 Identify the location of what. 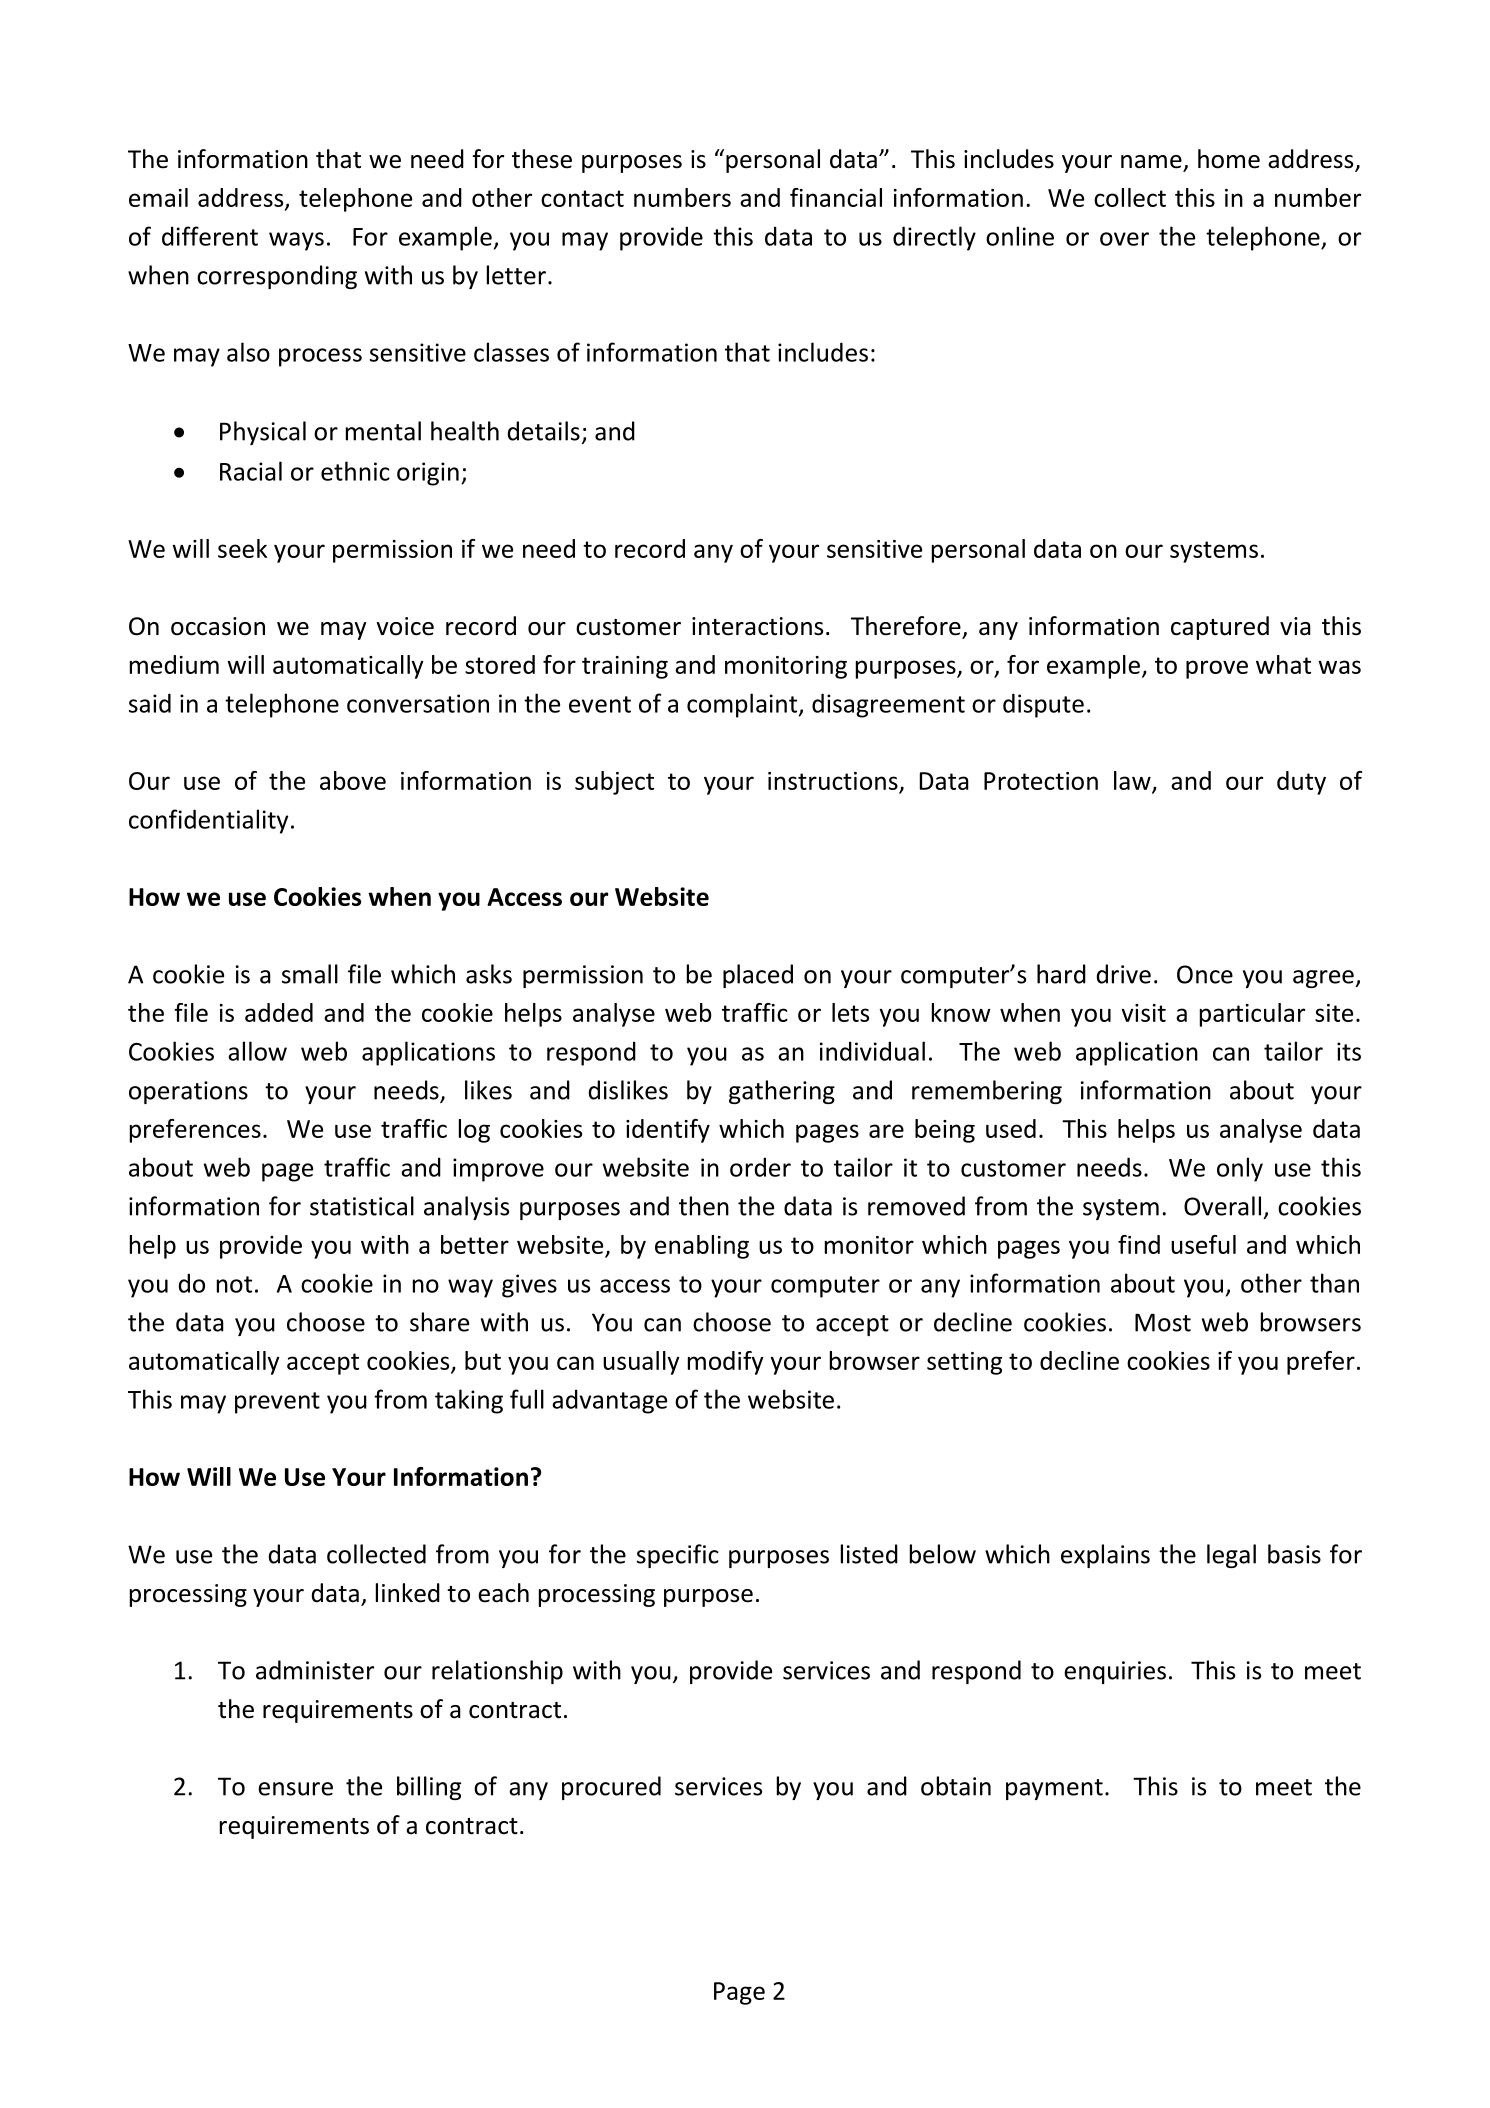
(1283, 664).
